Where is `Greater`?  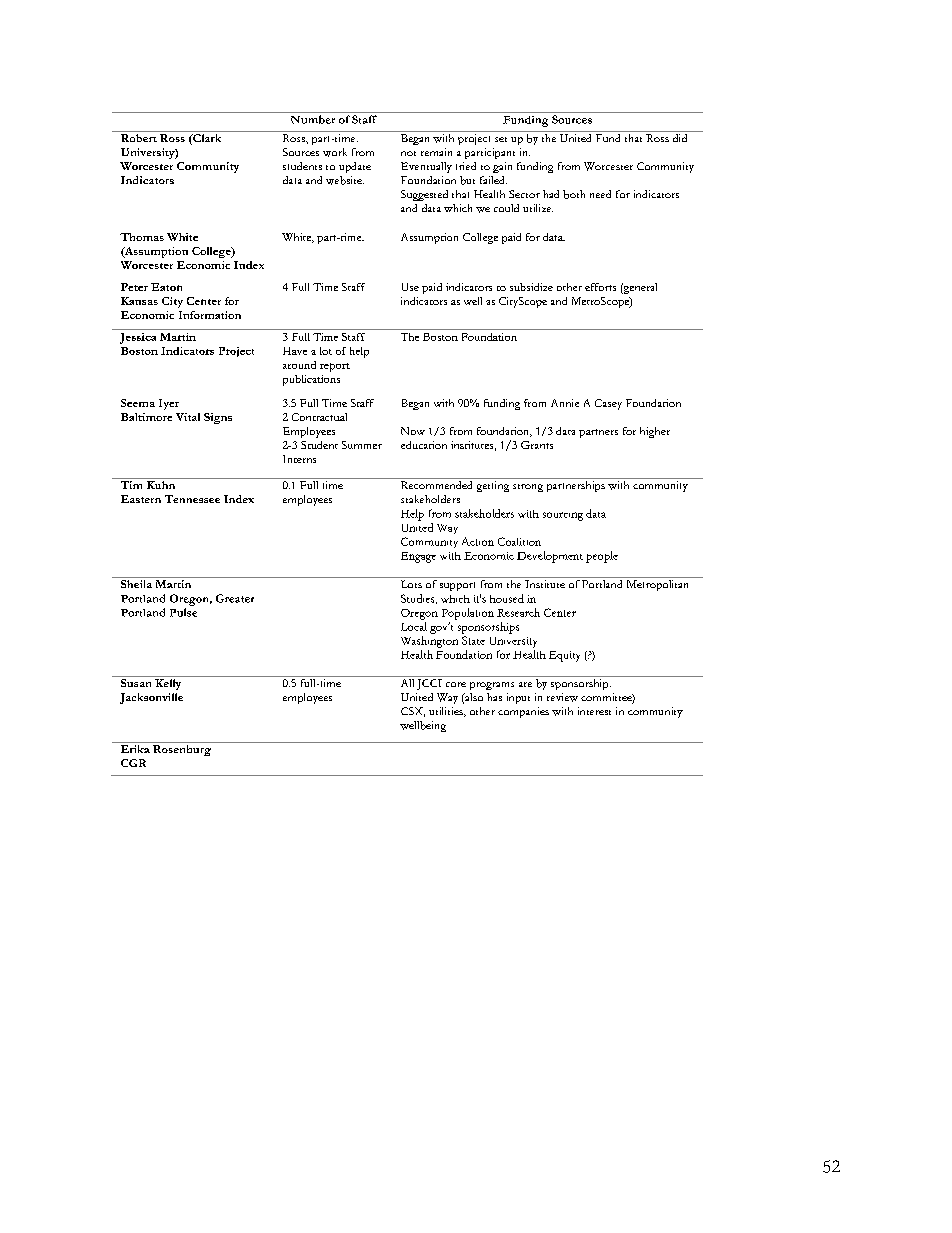 Greater is located at coordinates (235, 598).
